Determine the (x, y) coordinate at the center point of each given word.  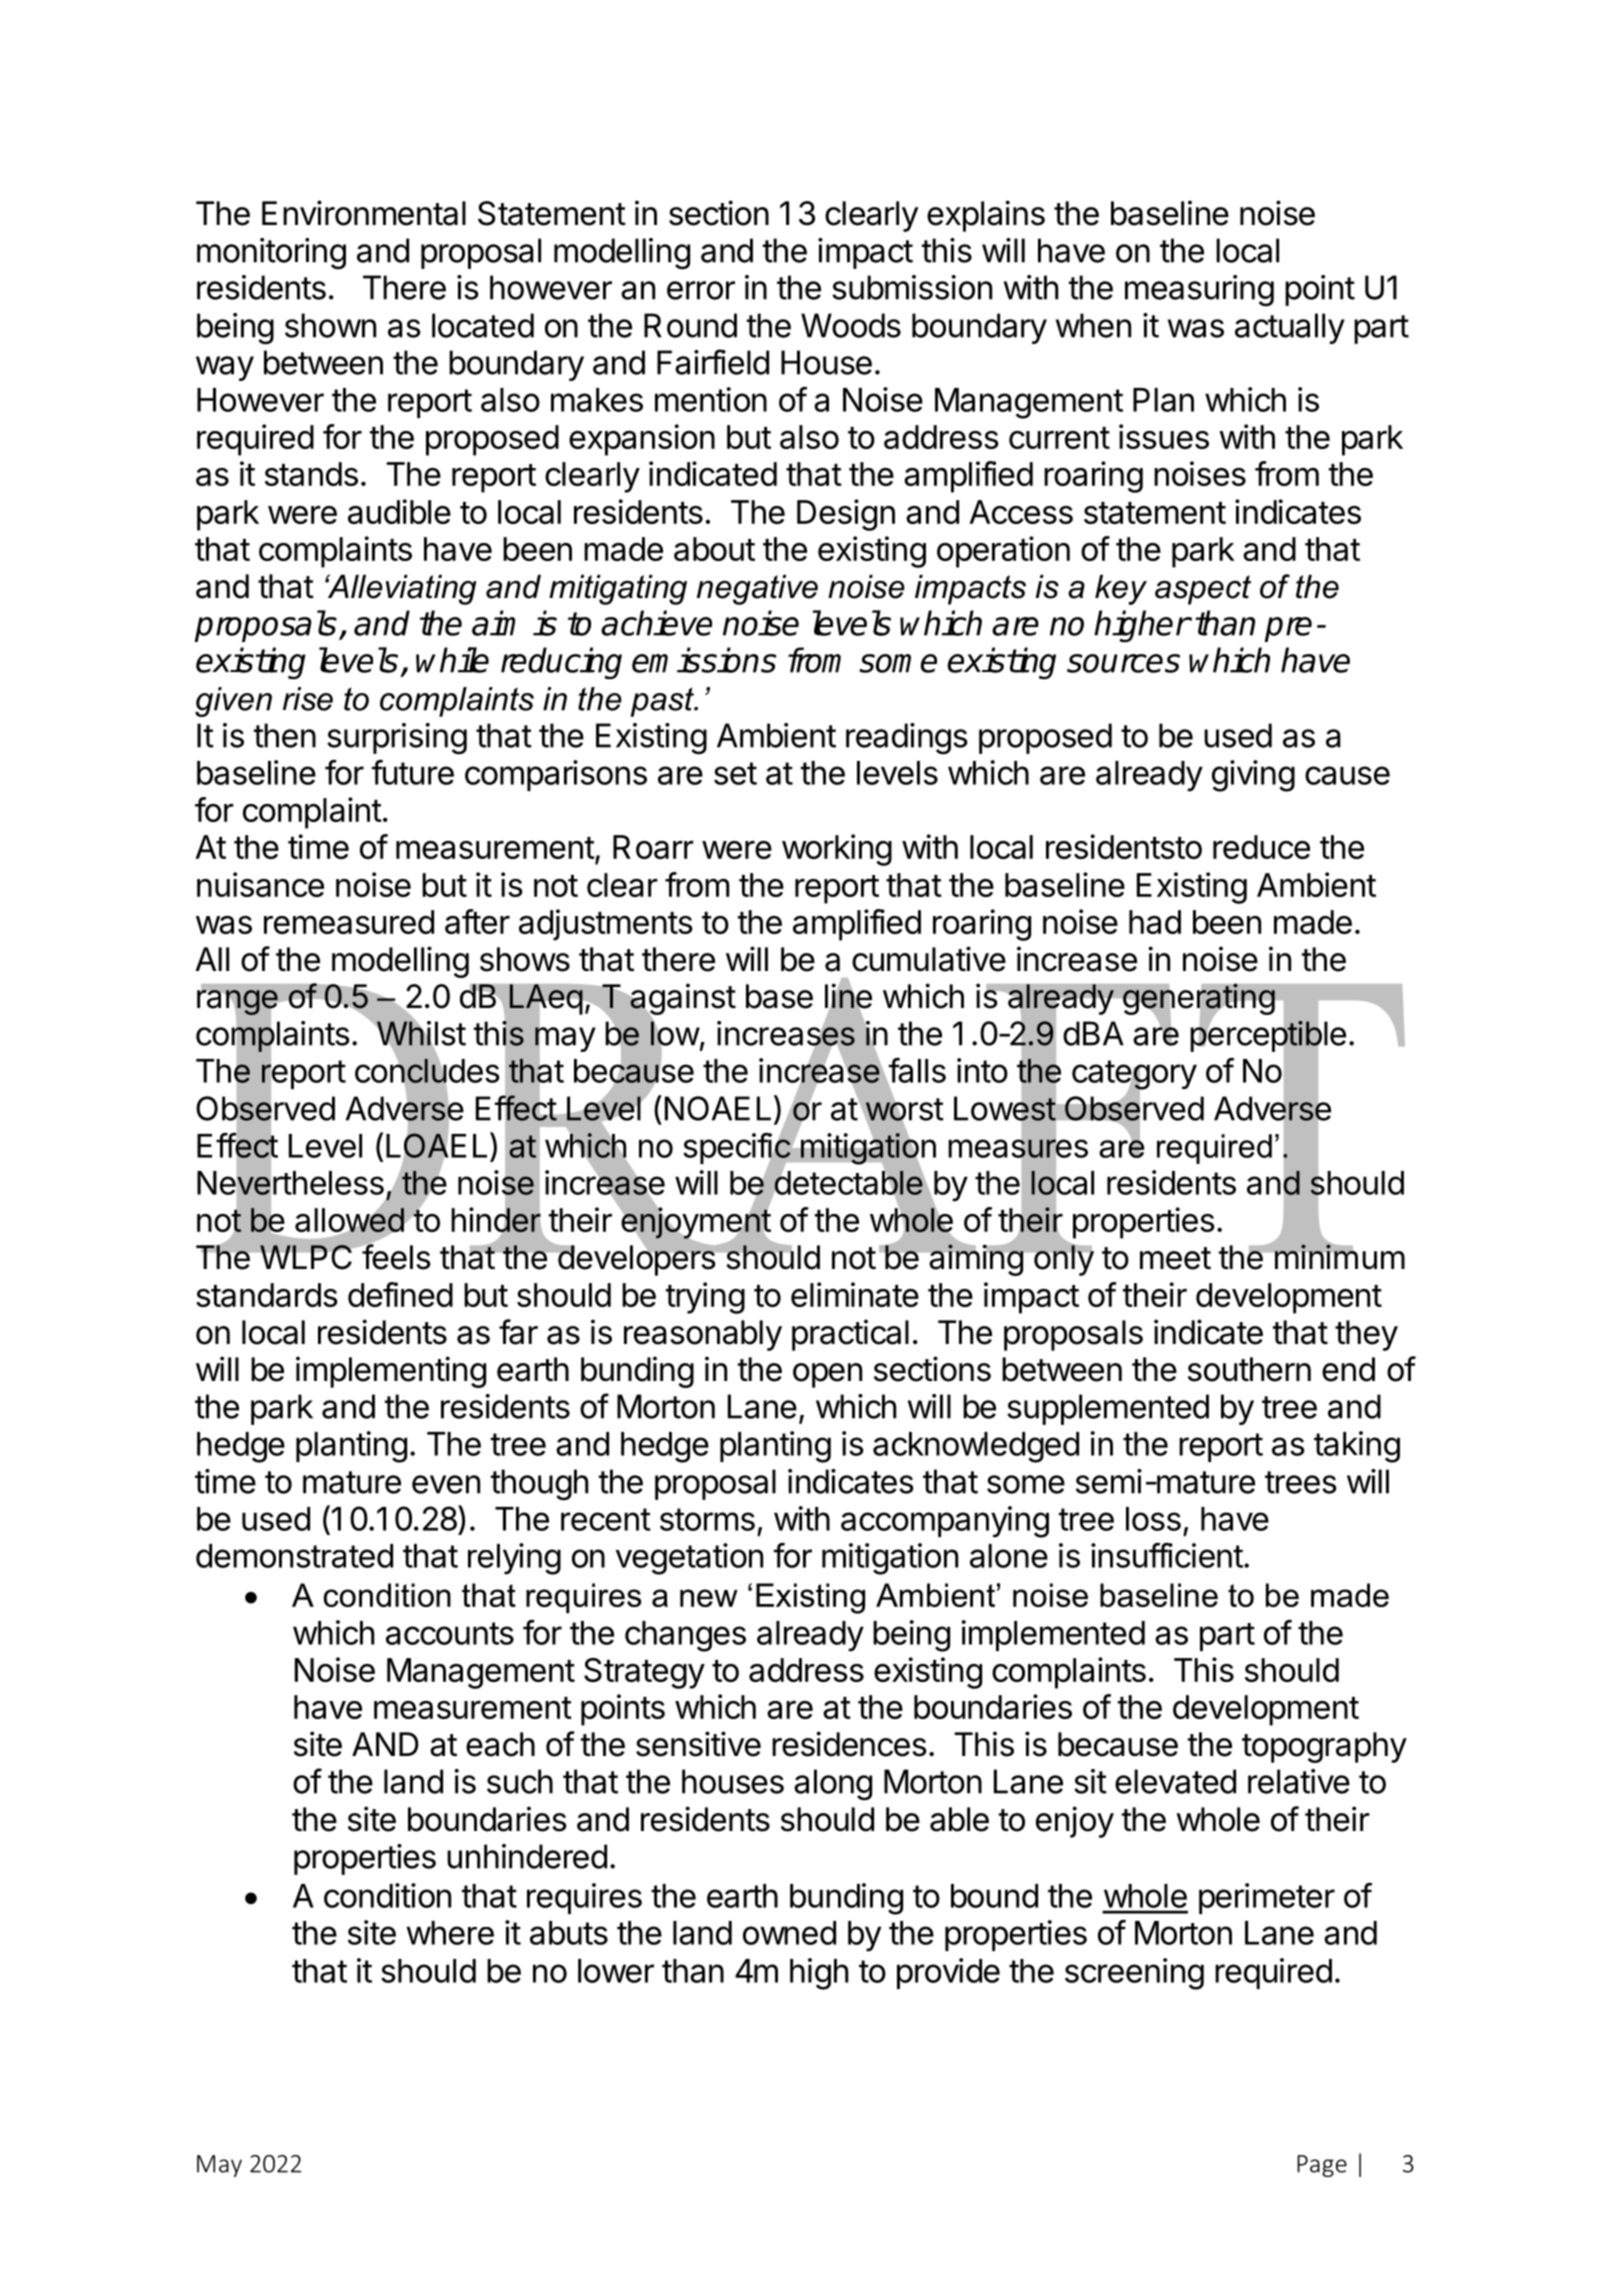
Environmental (364, 213)
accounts (450, 1633)
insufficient (1167, 1555)
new (709, 1598)
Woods (851, 325)
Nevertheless (290, 1183)
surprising (397, 739)
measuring (1199, 291)
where (450, 1933)
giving (1253, 776)
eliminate (855, 1294)
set (735, 773)
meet (1175, 1258)
